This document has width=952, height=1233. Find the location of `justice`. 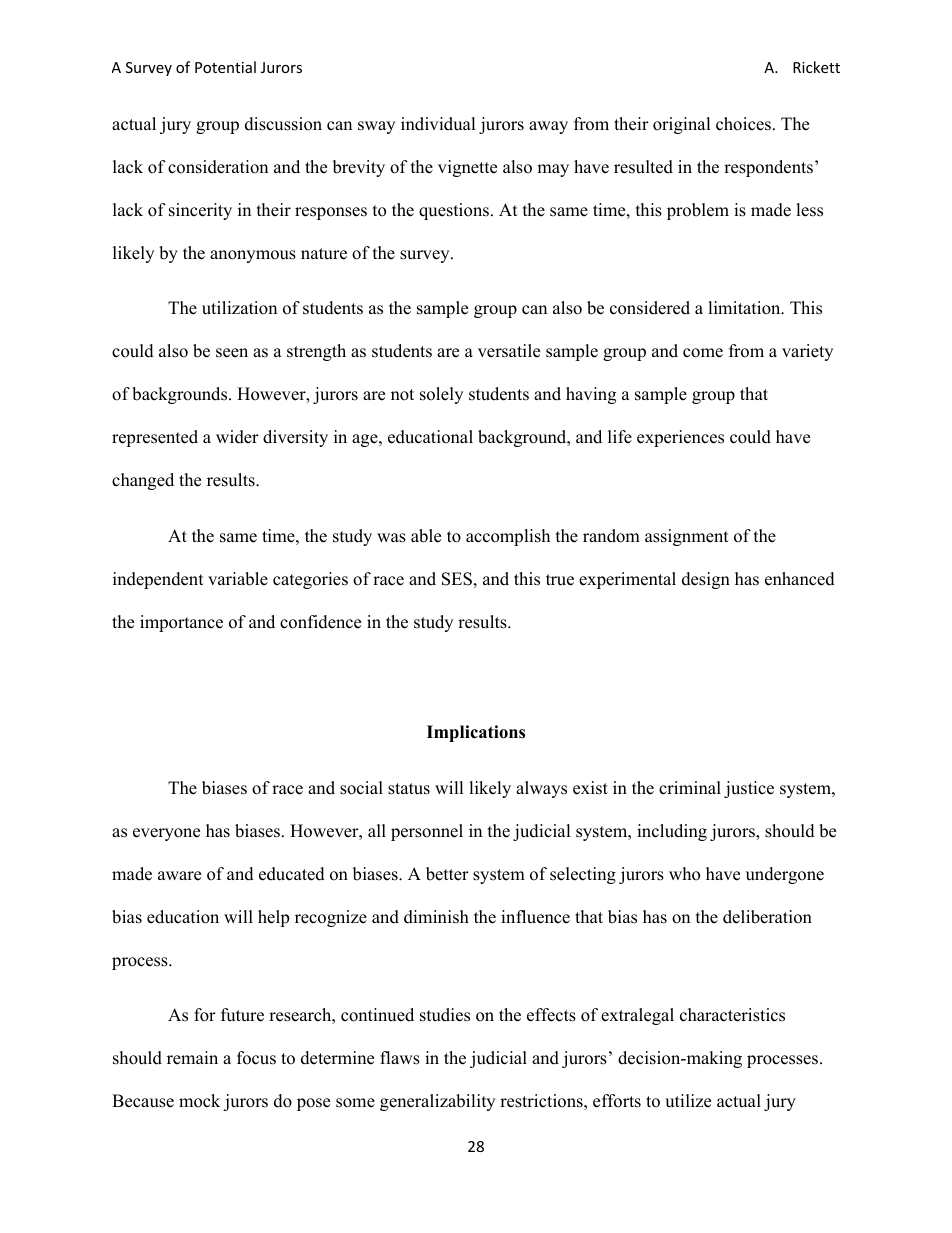

justice is located at coordinates (749, 789).
